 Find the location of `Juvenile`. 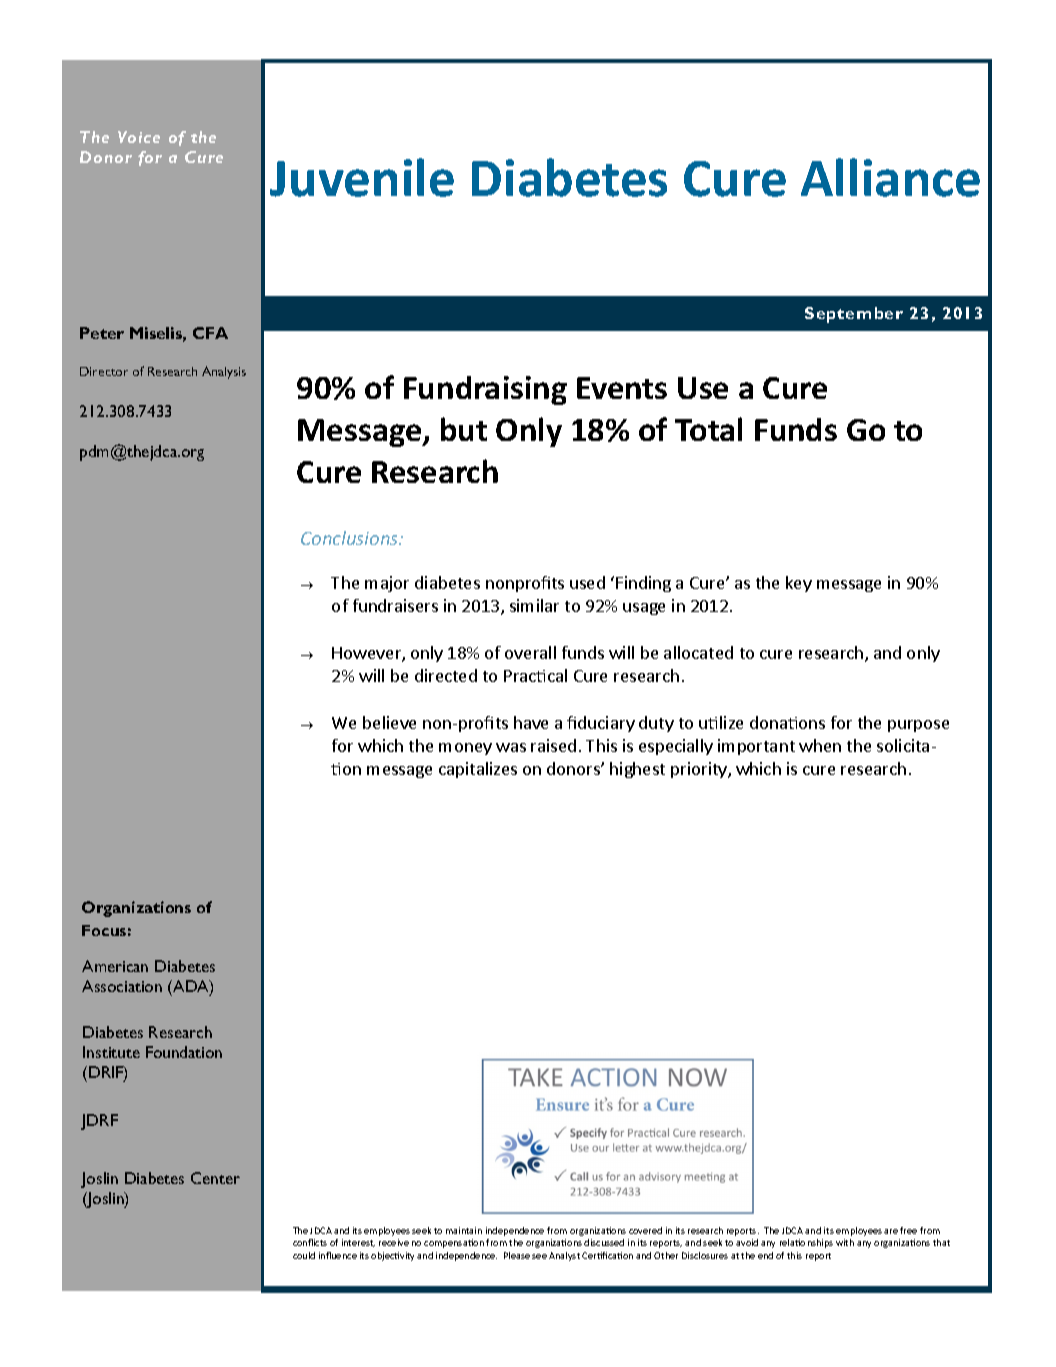

Juvenile is located at coordinates (362, 177).
